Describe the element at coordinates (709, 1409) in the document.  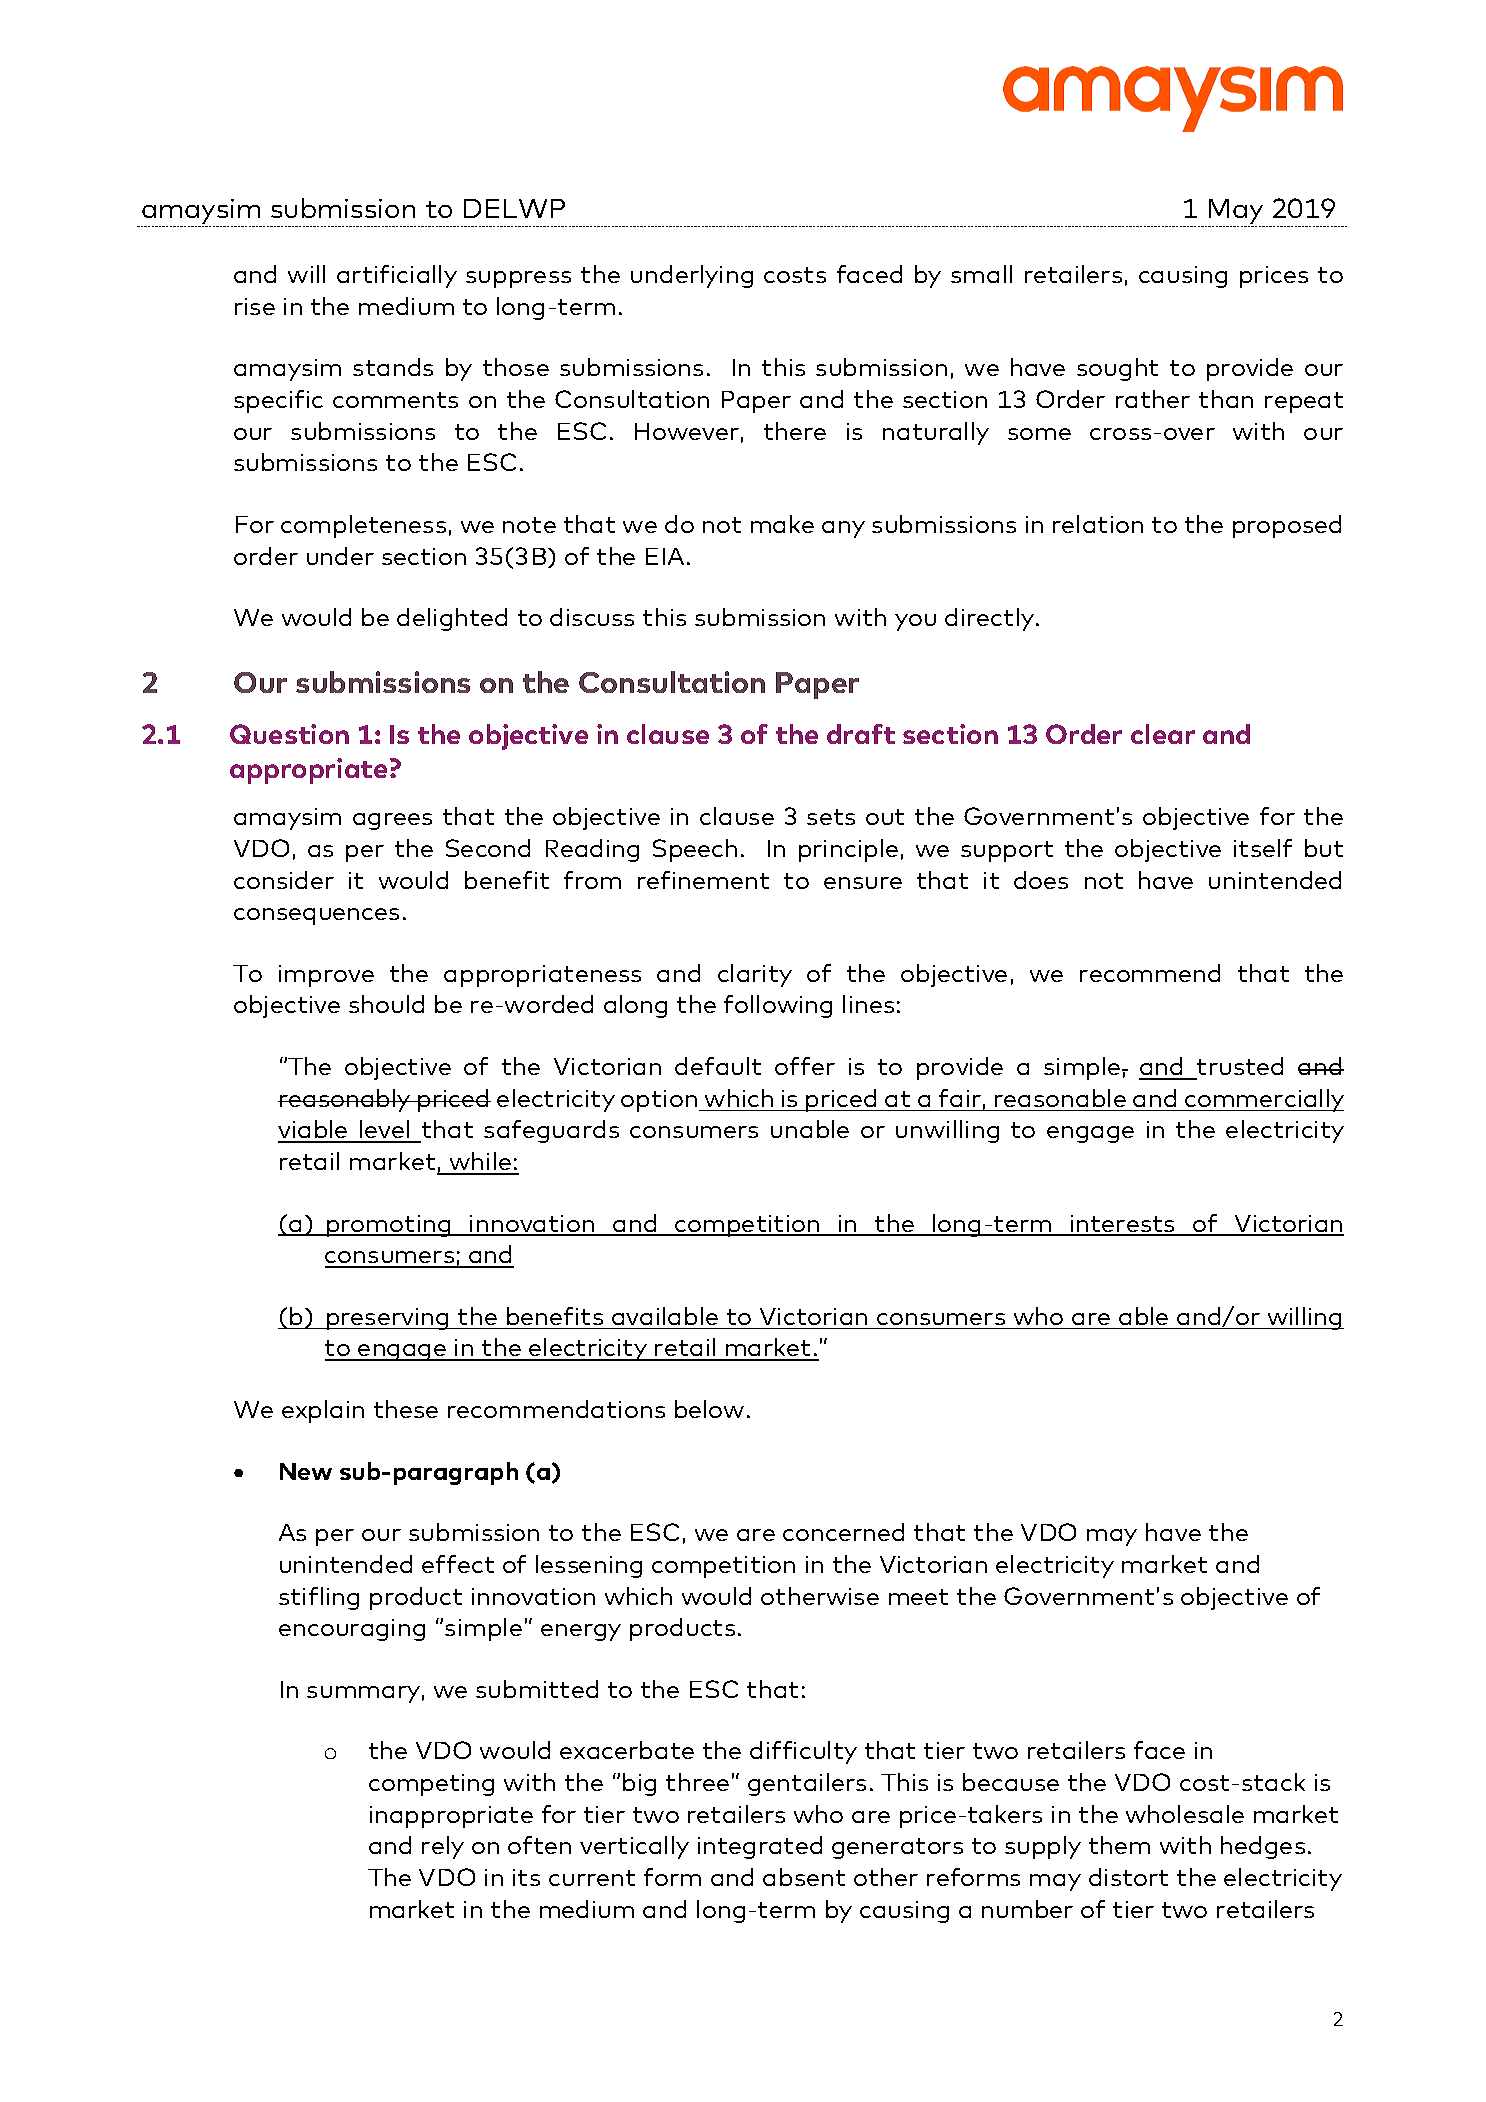
I see `below` at that location.
